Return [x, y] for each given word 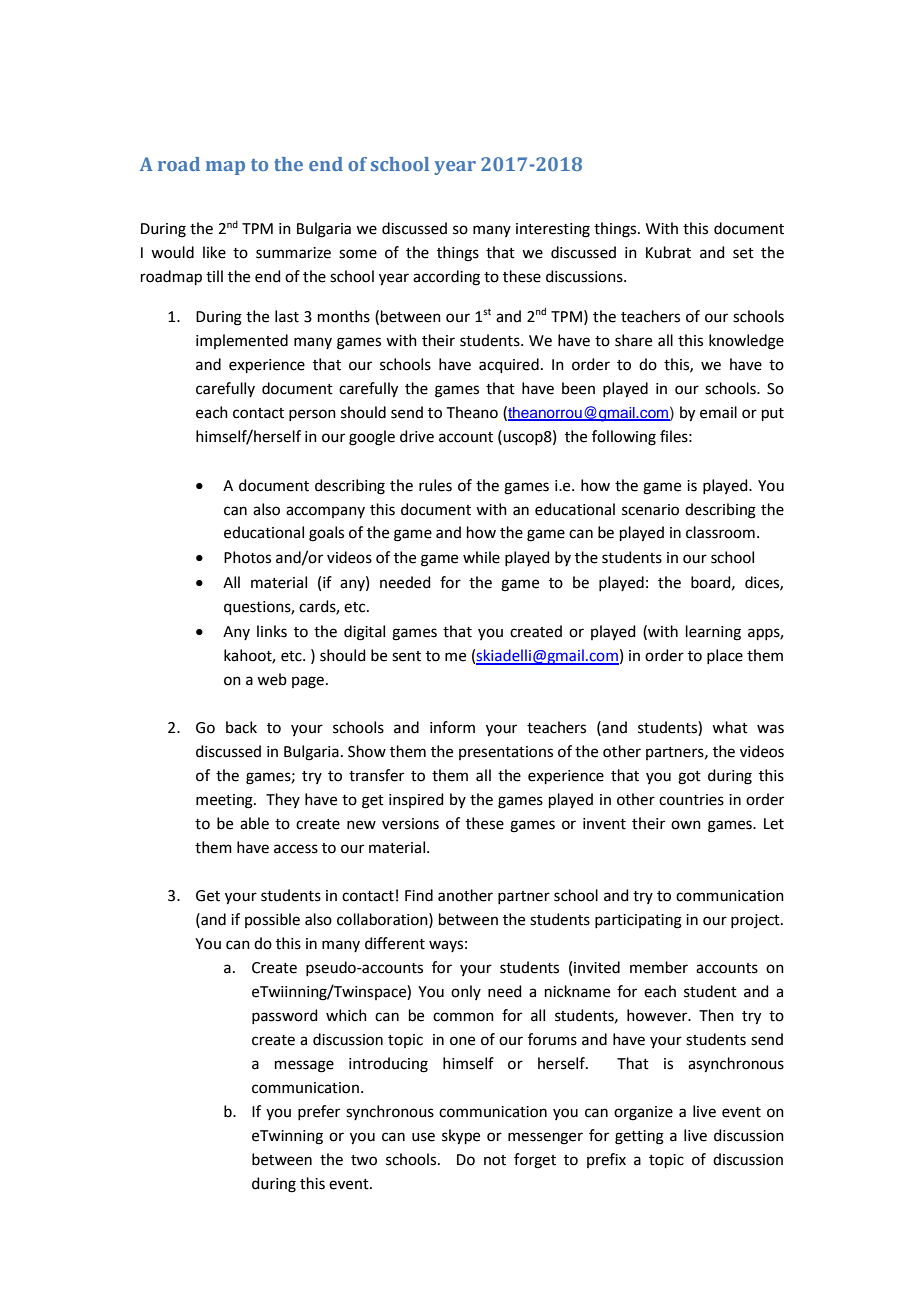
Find [419, 895]
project [756, 921]
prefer [319, 1112]
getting [639, 1137]
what [730, 727]
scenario [650, 510]
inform [452, 727]
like [214, 252]
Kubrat [668, 252]
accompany [325, 512]
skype [461, 1137]
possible [272, 920]
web [272, 679]
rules [435, 485]
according [446, 278]
